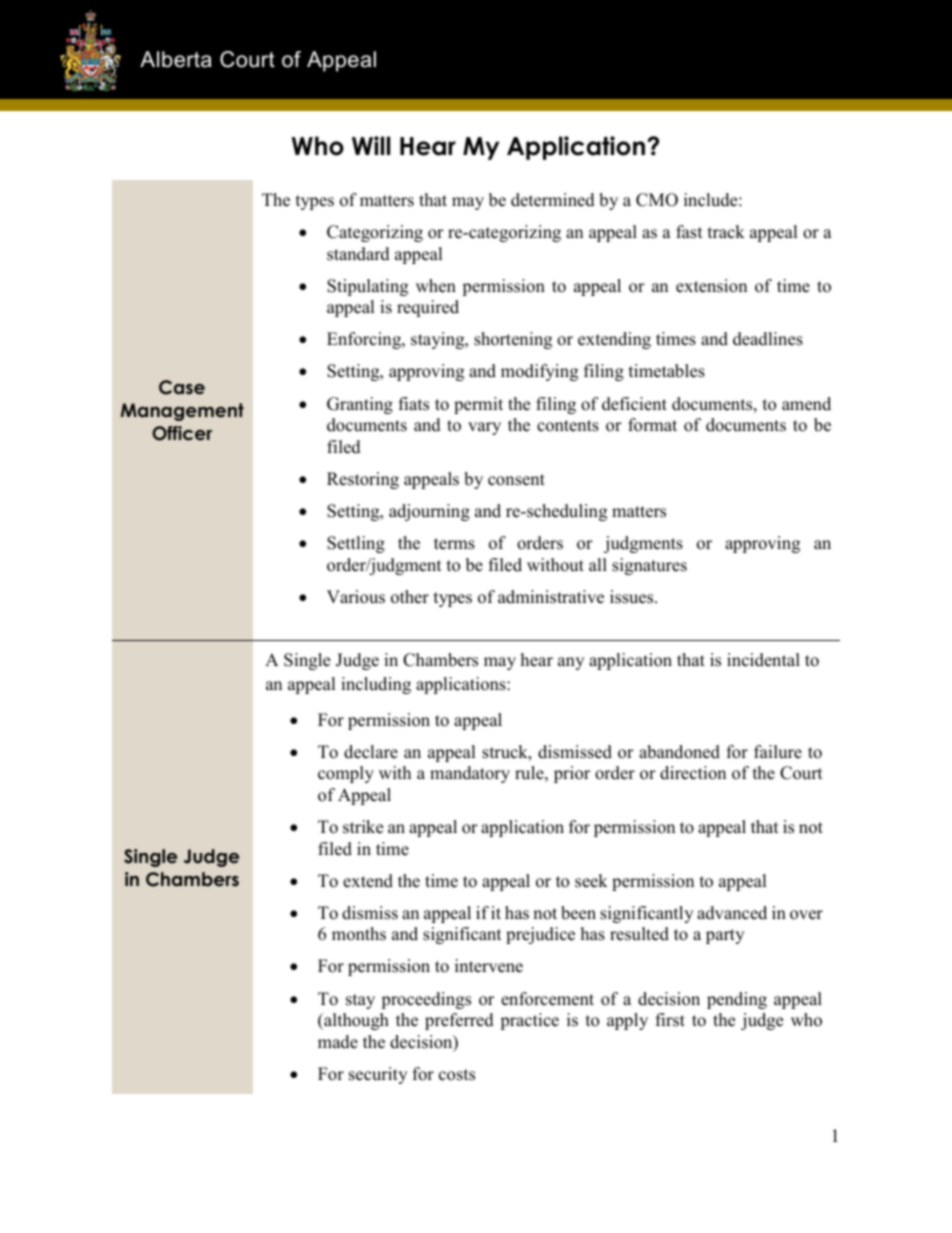  What do you see at coordinates (657, 200) in the page?
I see `CMO` at bounding box center [657, 200].
